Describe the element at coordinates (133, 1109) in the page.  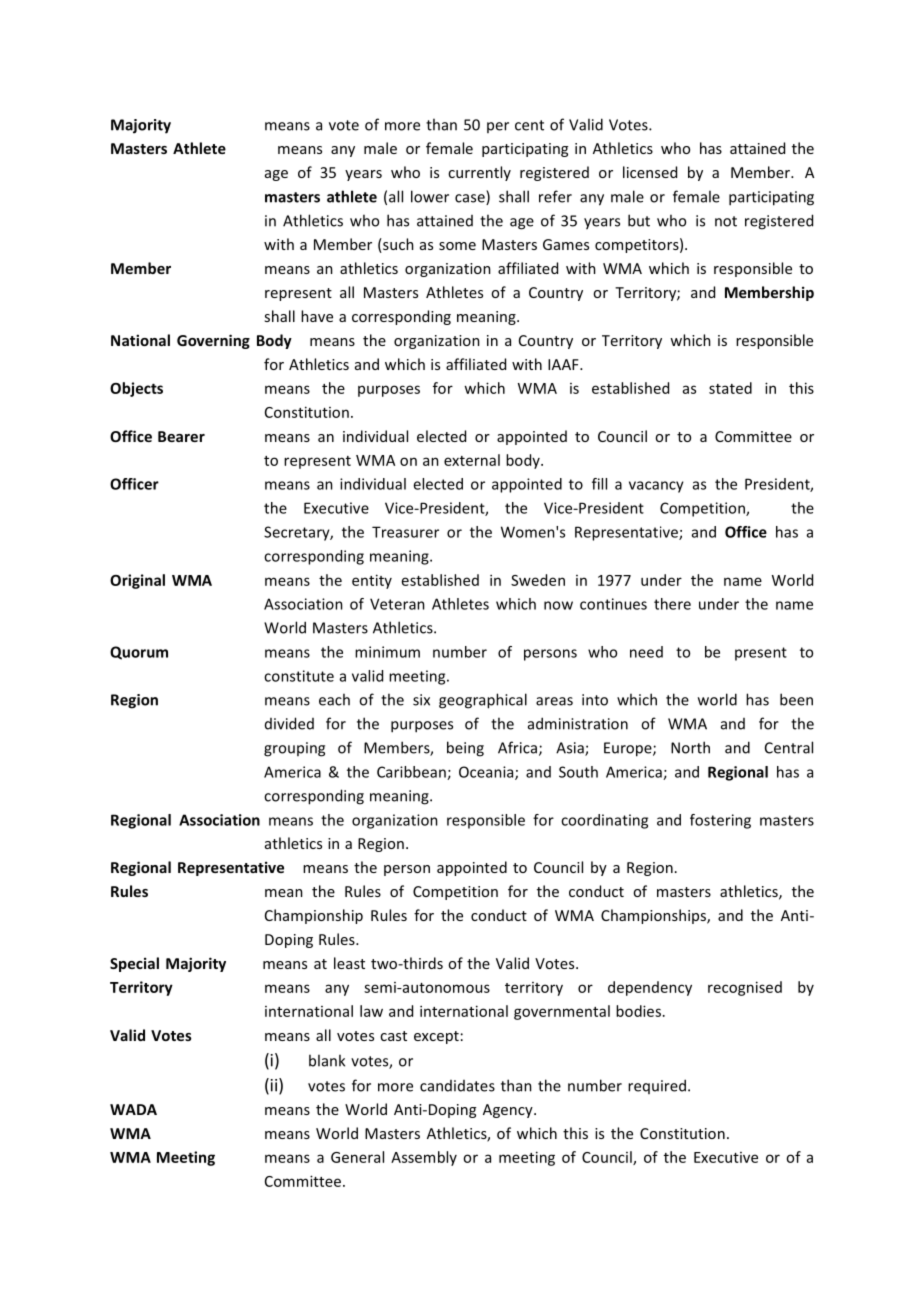
I see `WADA` at that location.
